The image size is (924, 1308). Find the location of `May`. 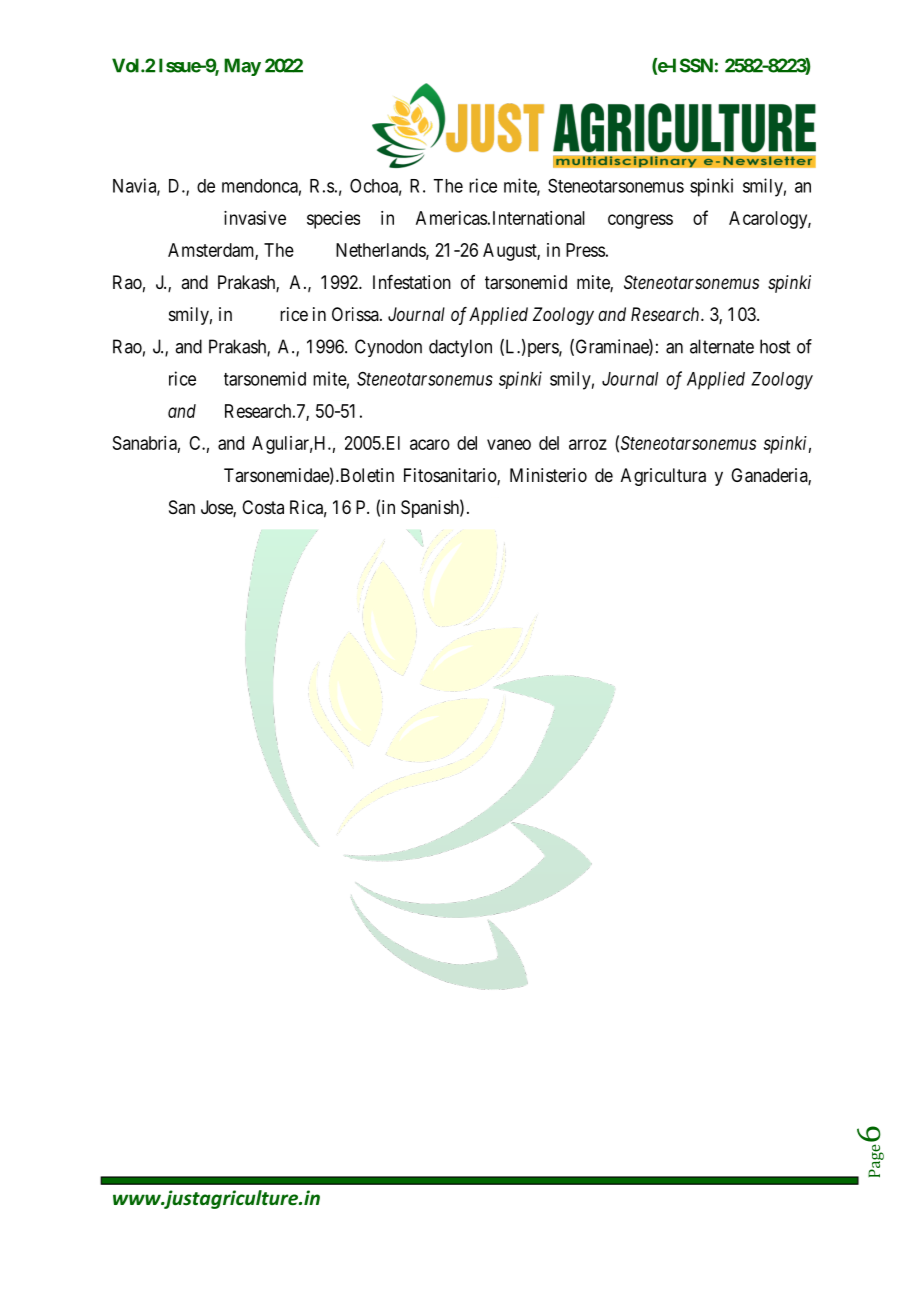

May is located at coordinates (242, 67).
